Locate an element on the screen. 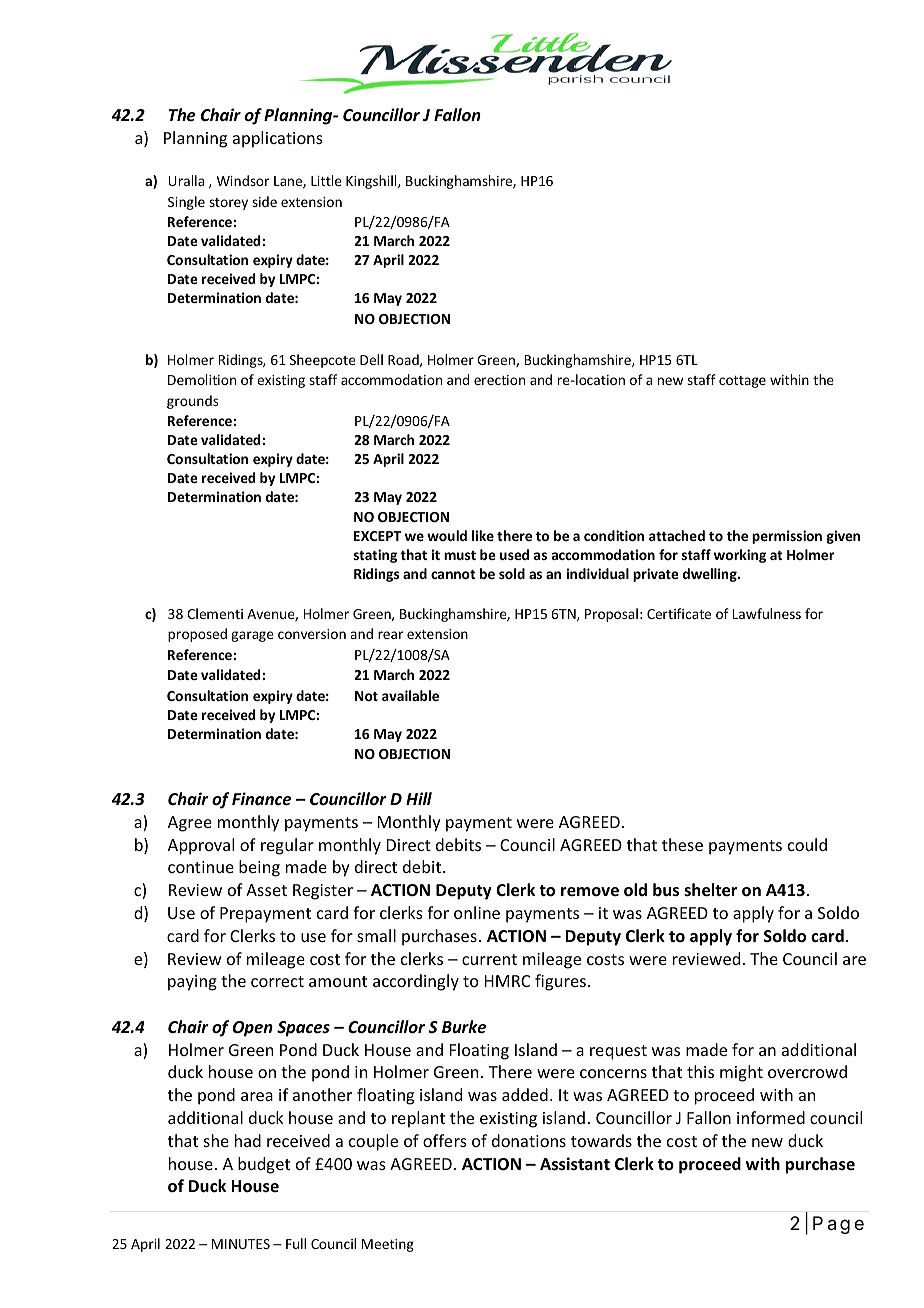 This screenshot has width=924, height=1308. informed is located at coordinates (771, 1117).
